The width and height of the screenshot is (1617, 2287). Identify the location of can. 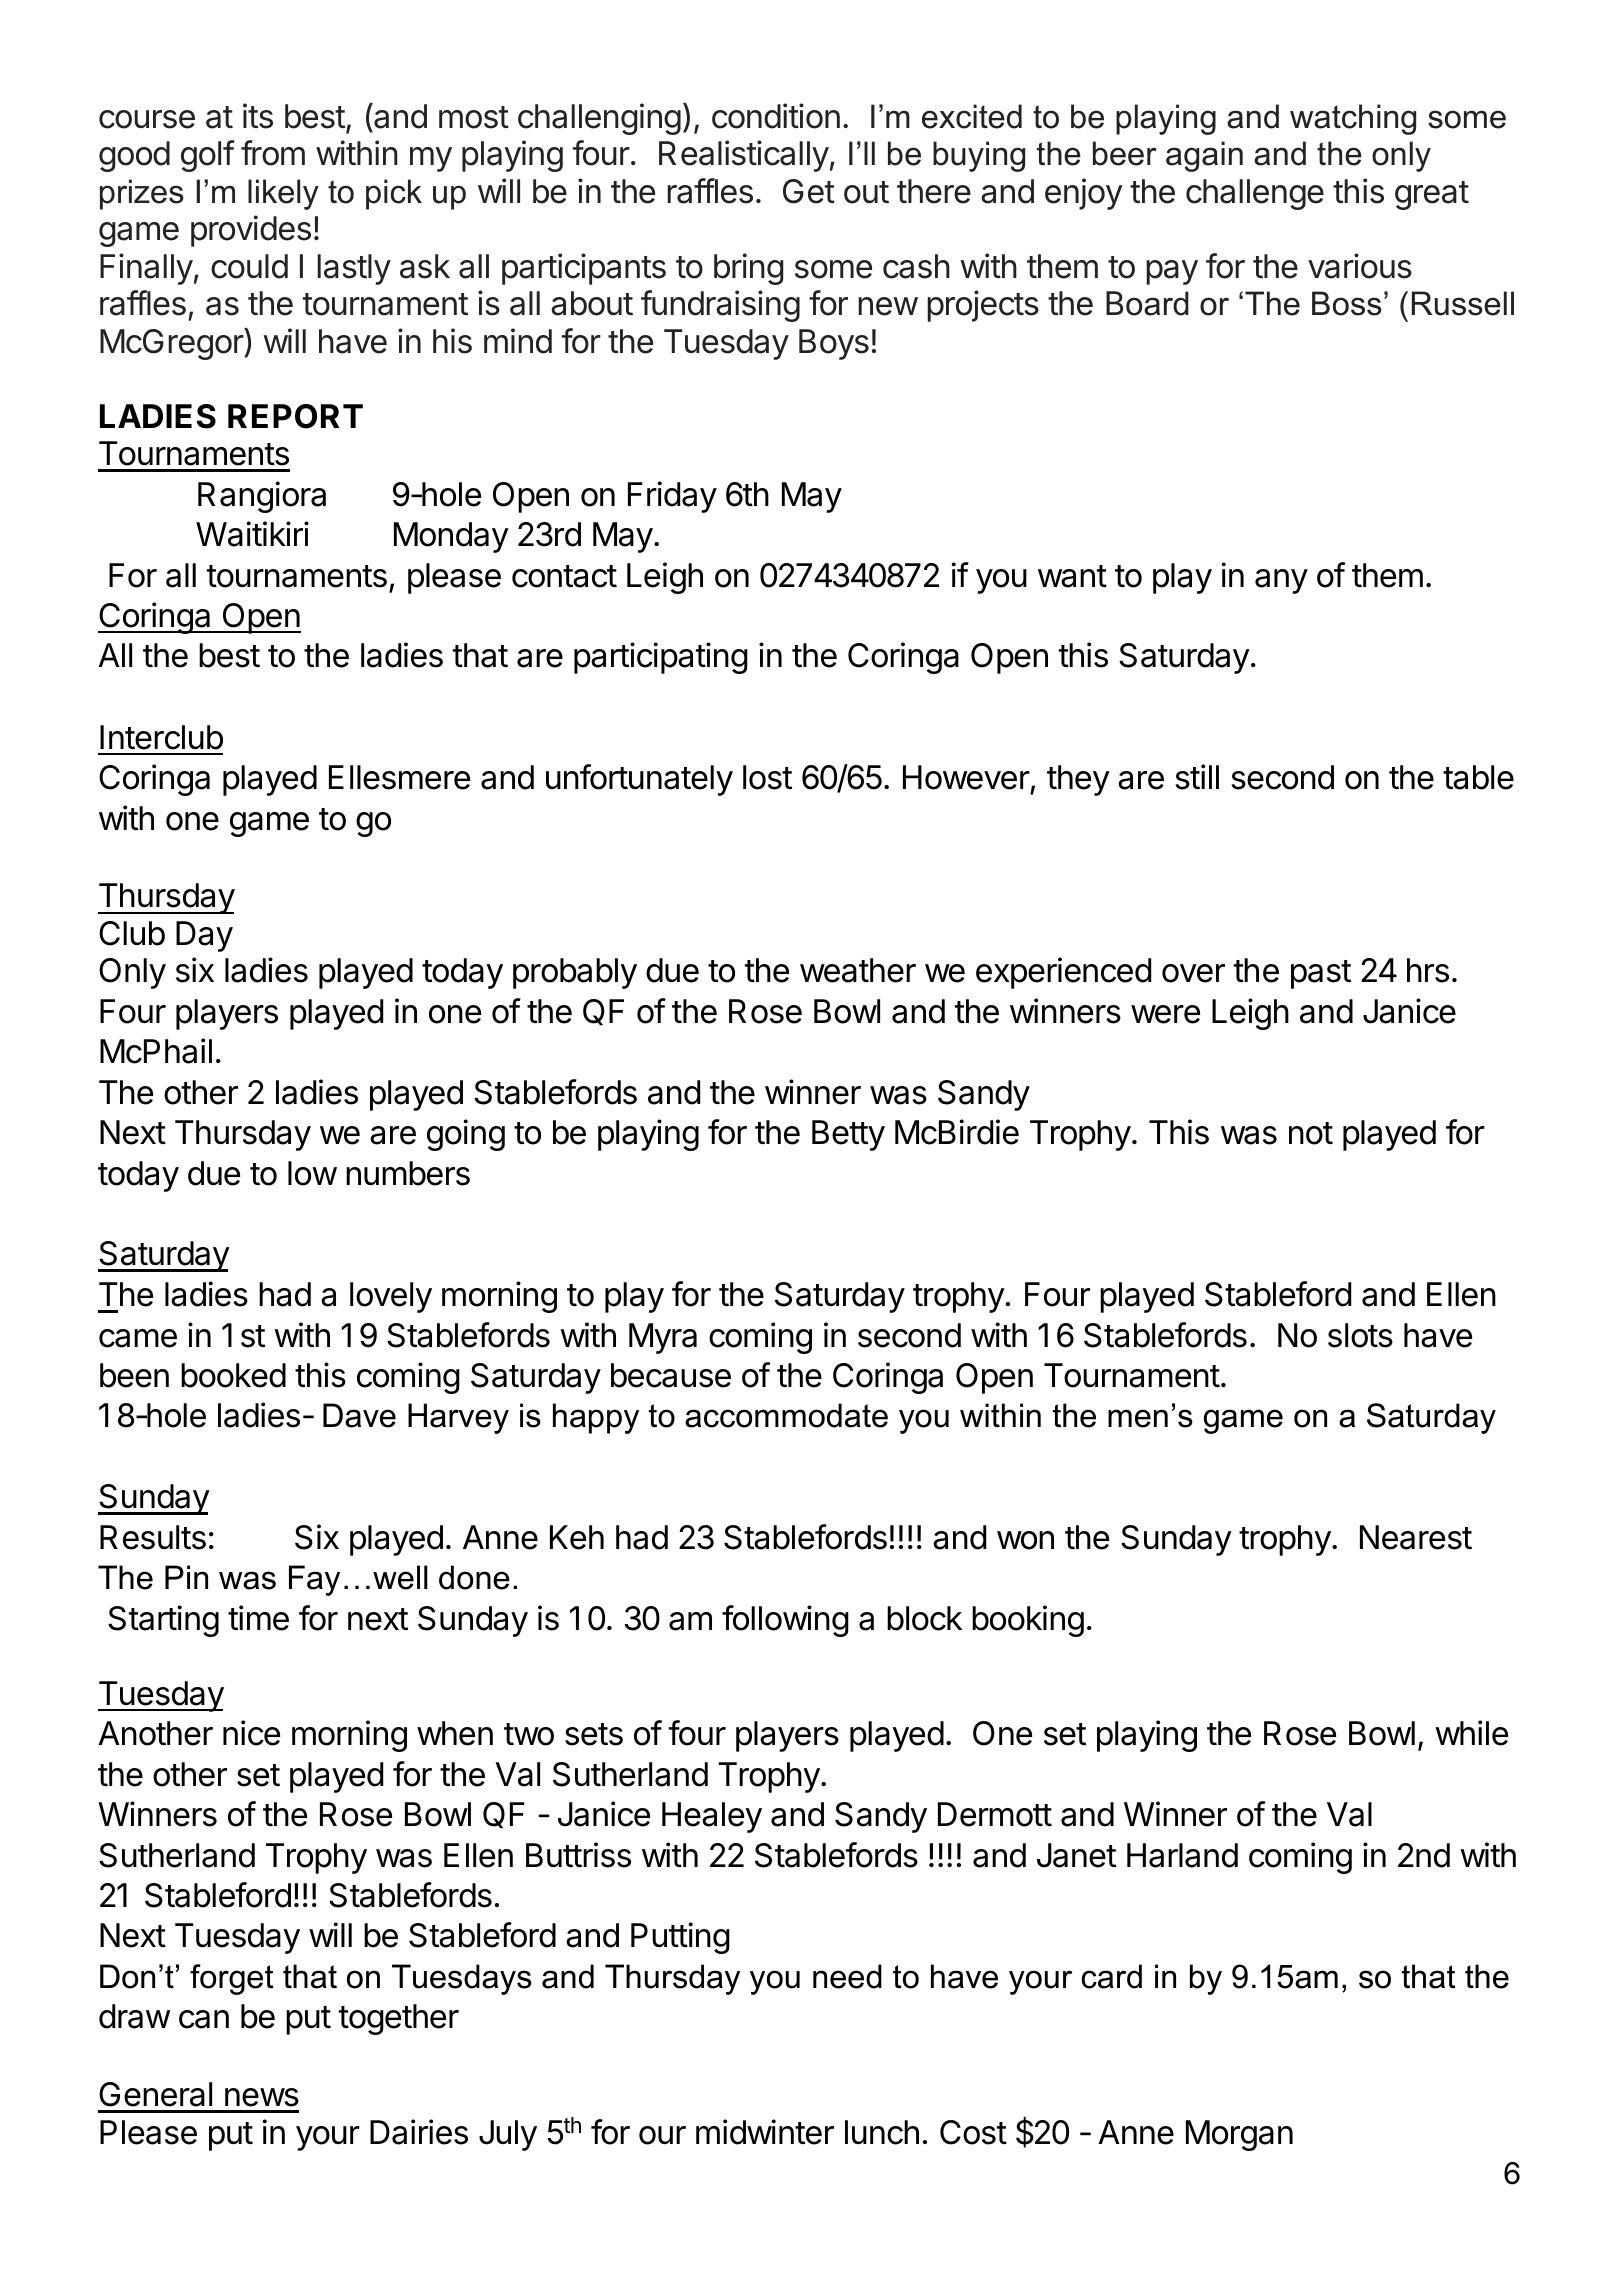
(204, 2019).
